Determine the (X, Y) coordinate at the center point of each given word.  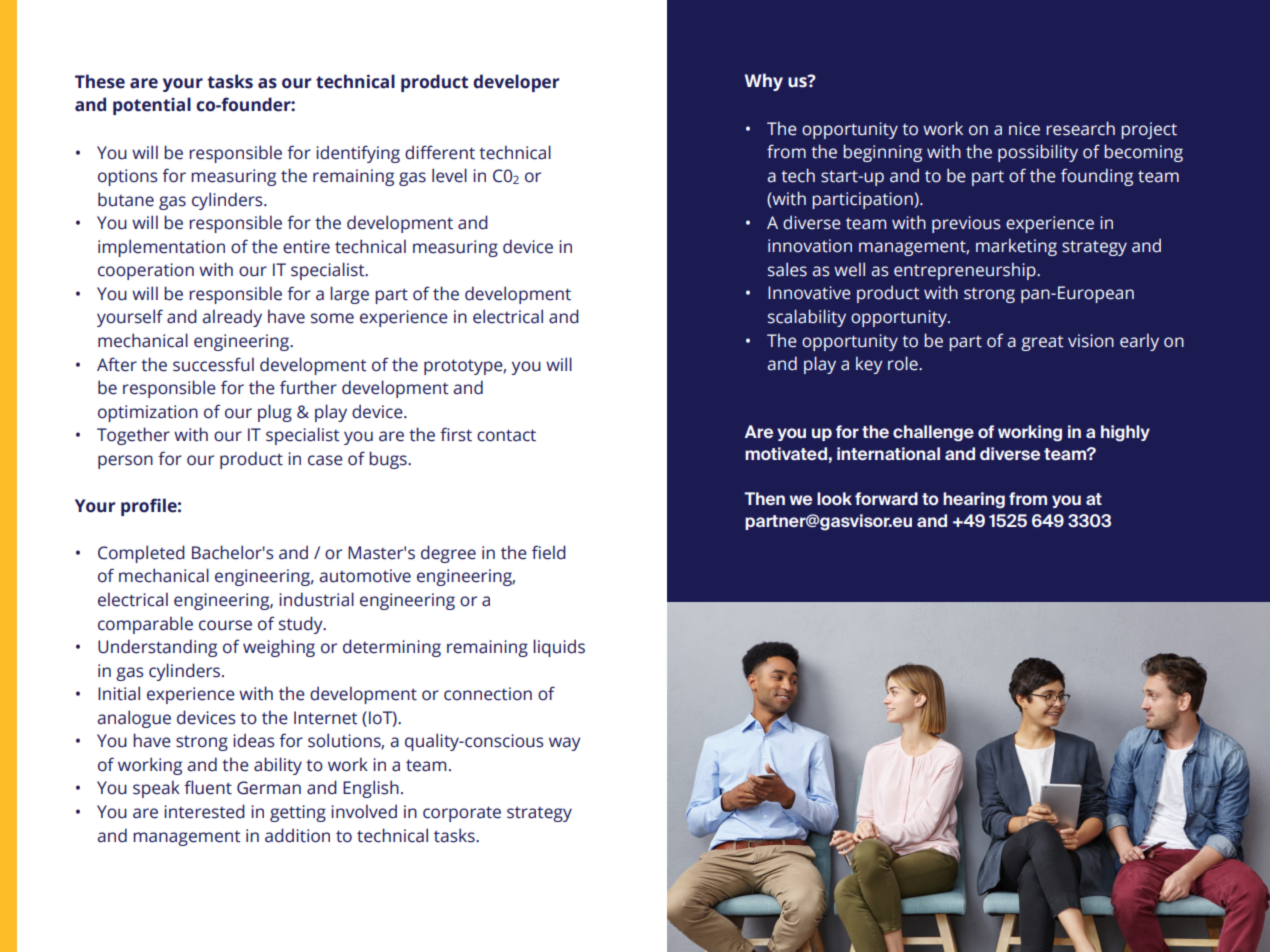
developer (516, 83)
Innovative (809, 293)
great (1042, 343)
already (232, 318)
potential (152, 106)
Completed (141, 554)
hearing (974, 500)
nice (1024, 129)
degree (448, 554)
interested (204, 811)
